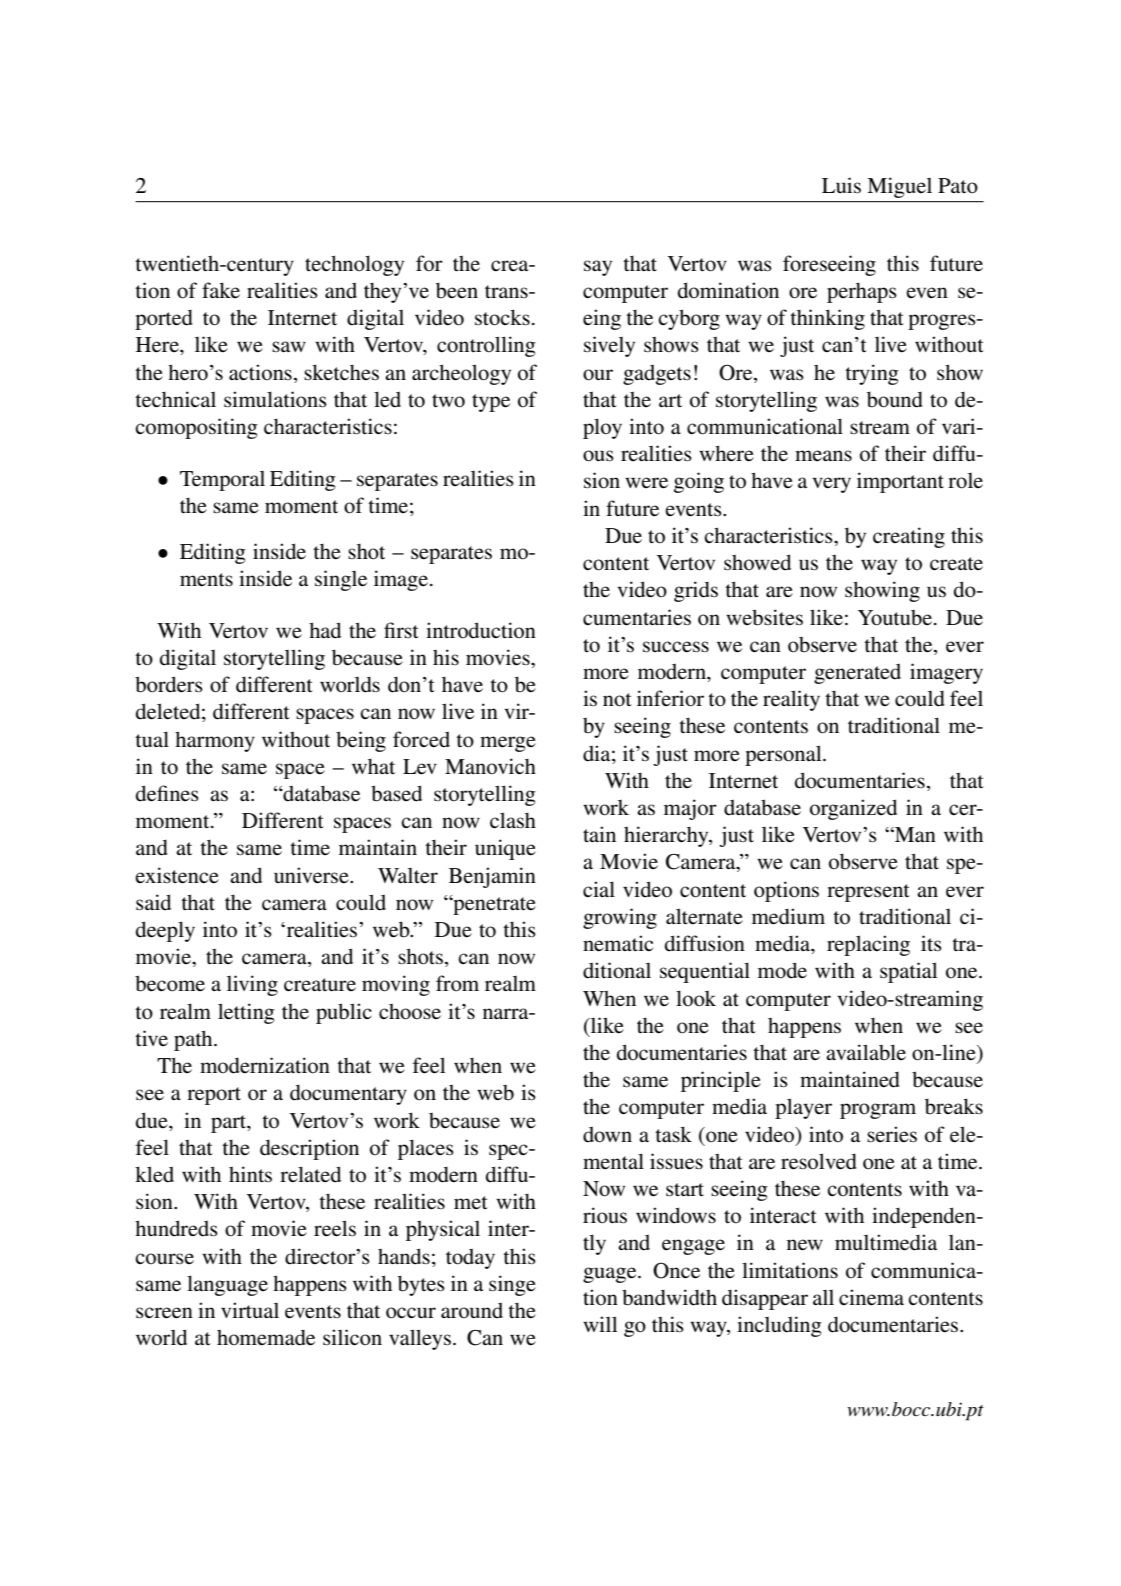 Image resolution: width=1121 pixels, height=1586 pixels. Describe the element at coordinates (598, 268) in the document. I see `say` at that location.
